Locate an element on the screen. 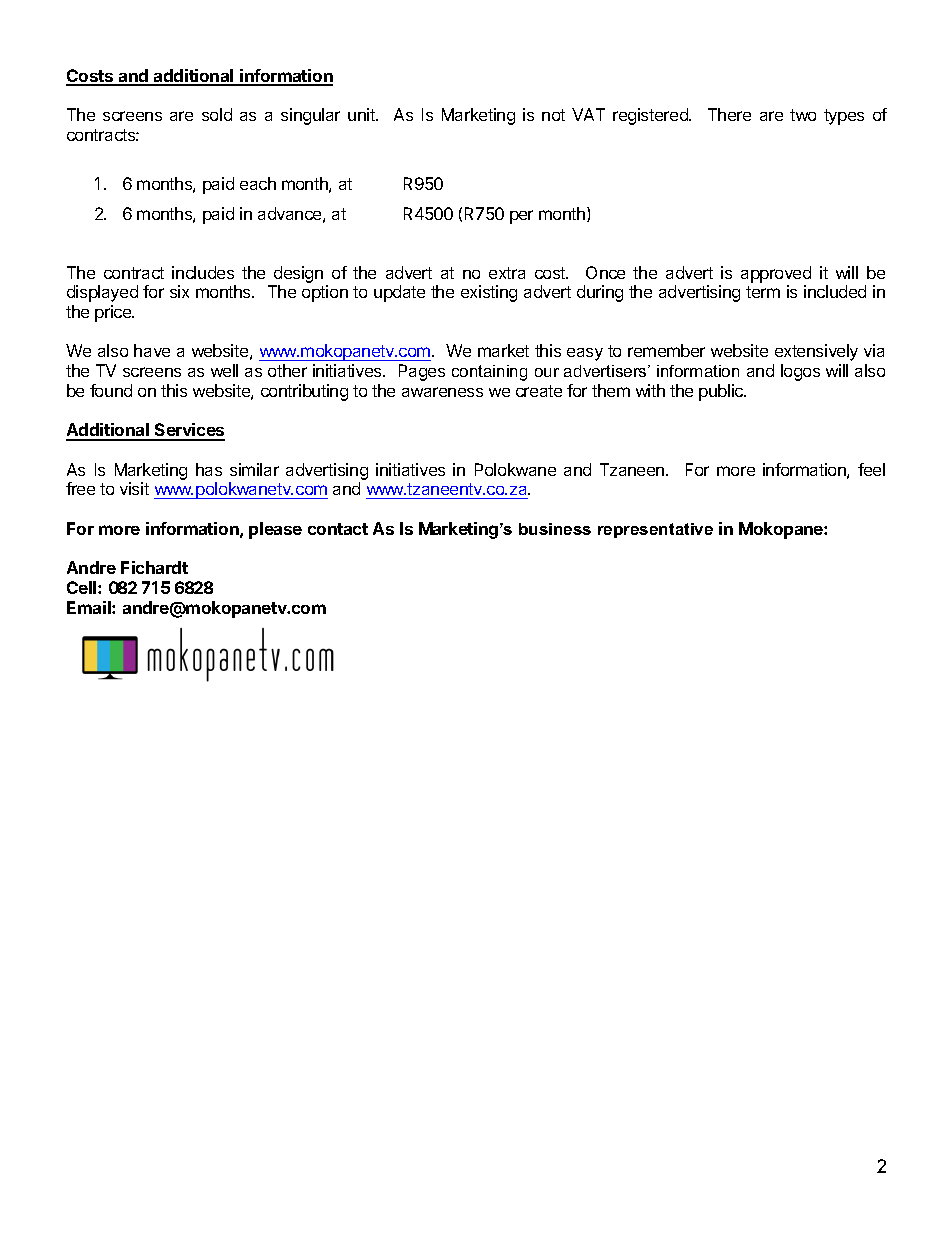 The height and width of the screenshot is (1233, 952). sold is located at coordinates (217, 114).
